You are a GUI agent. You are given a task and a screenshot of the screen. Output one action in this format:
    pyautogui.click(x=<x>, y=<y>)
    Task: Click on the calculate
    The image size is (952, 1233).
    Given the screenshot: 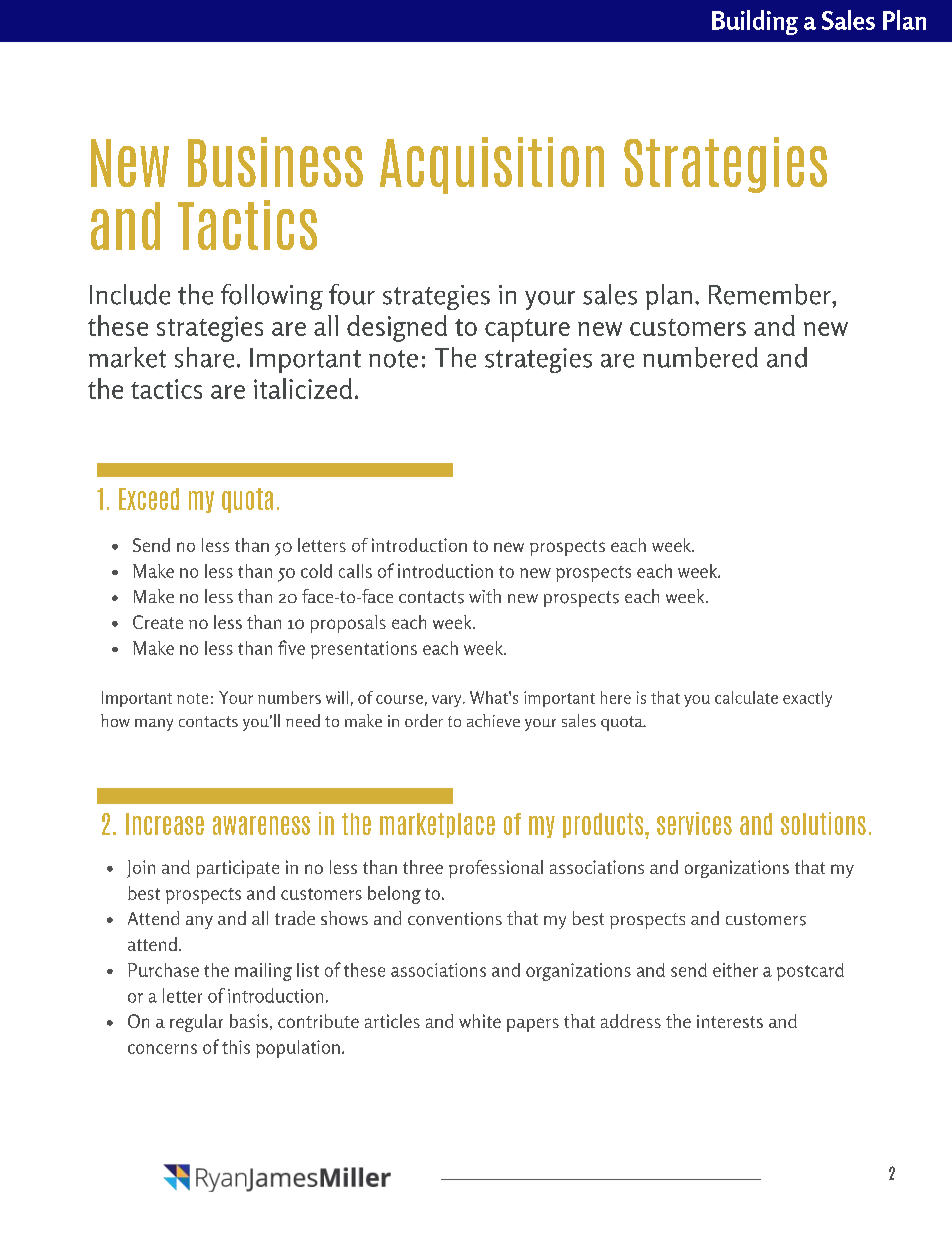 What is the action you would take?
    pyautogui.click(x=746, y=697)
